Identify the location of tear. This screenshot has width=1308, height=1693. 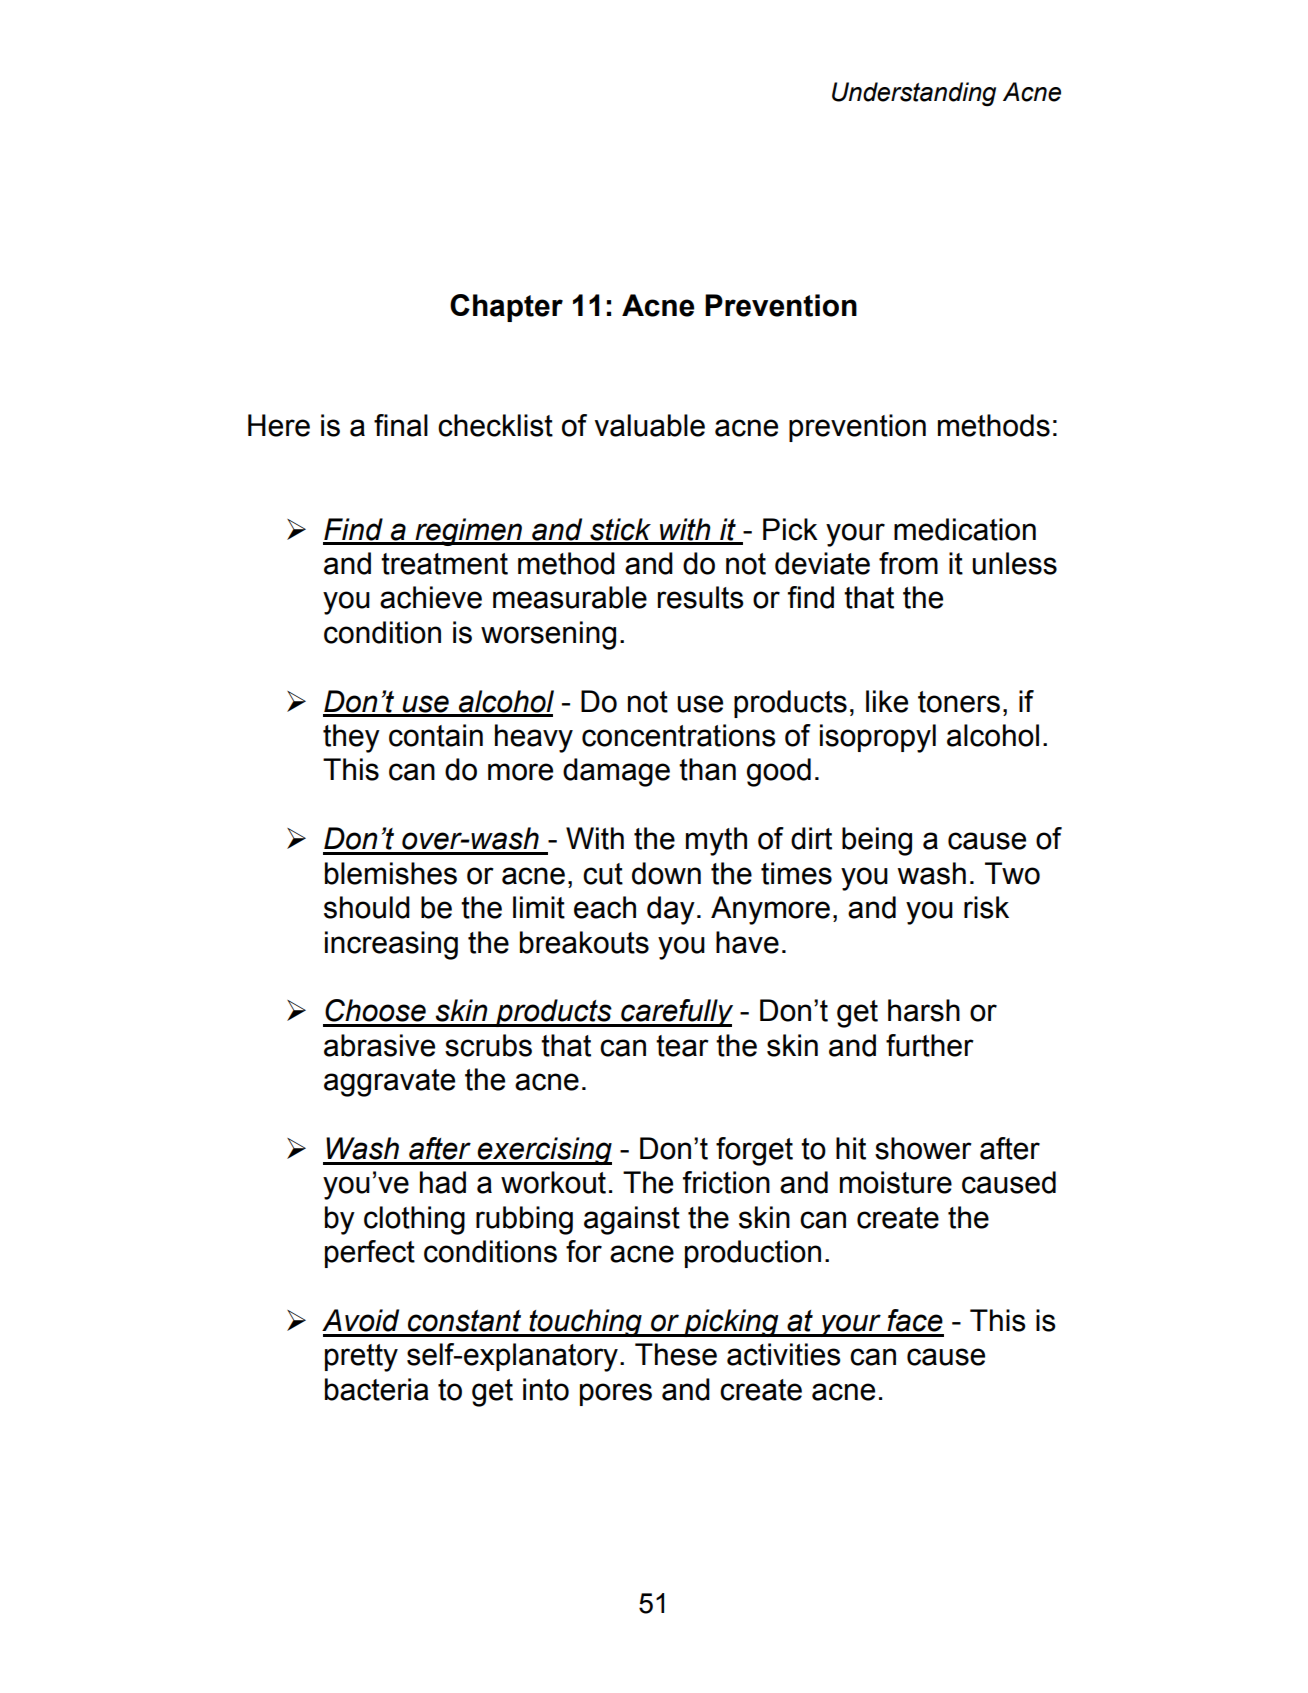
(682, 1046).
